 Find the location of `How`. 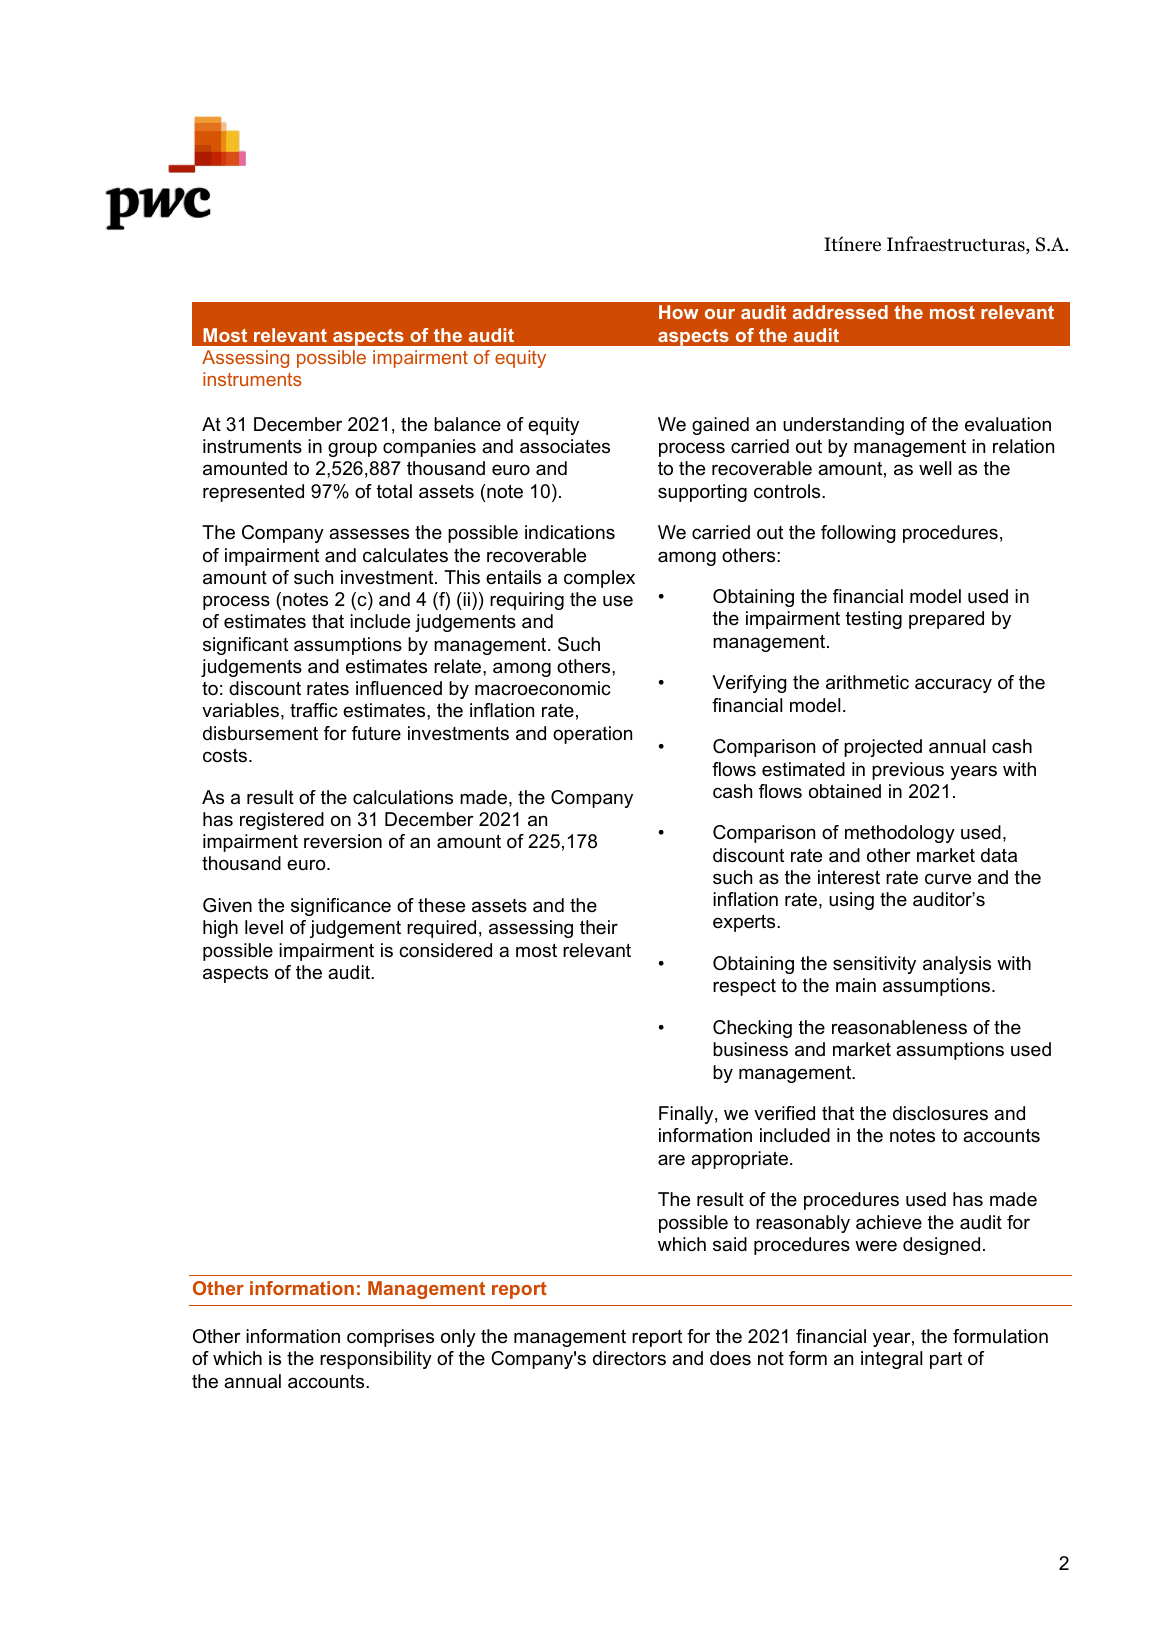

How is located at coordinates (679, 312).
